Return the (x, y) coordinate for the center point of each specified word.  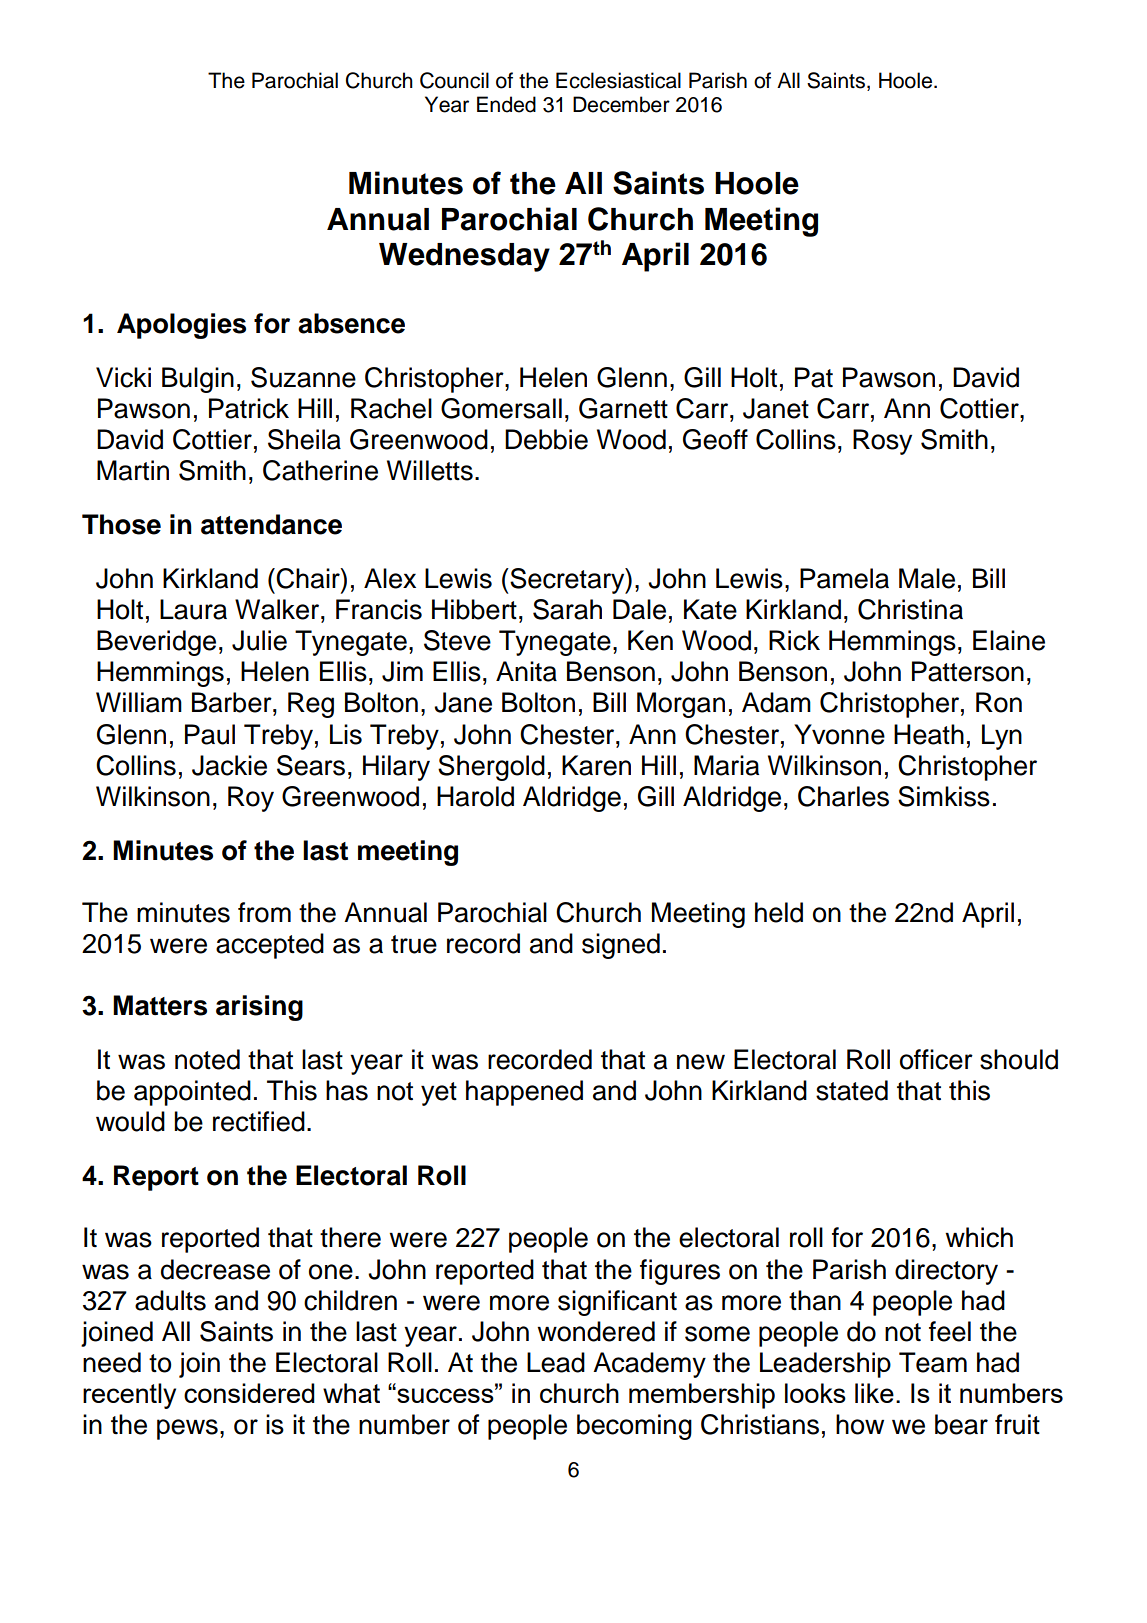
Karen (596, 765)
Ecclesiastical (618, 80)
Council (454, 80)
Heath (929, 734)
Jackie (229, 765)
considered (249, 1393)
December (621, 104)
